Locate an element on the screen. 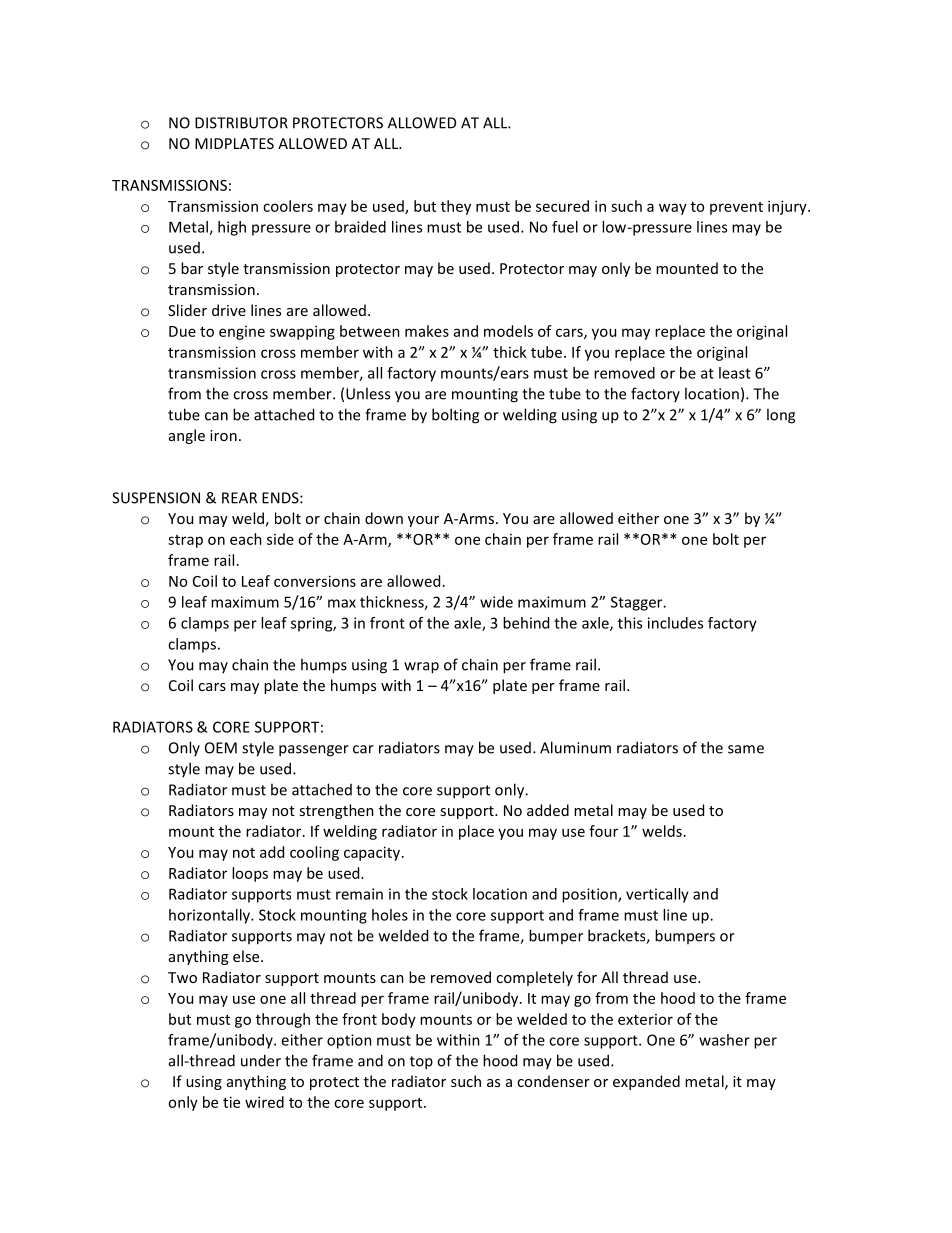  loops is located at coordinates (250, 874).
